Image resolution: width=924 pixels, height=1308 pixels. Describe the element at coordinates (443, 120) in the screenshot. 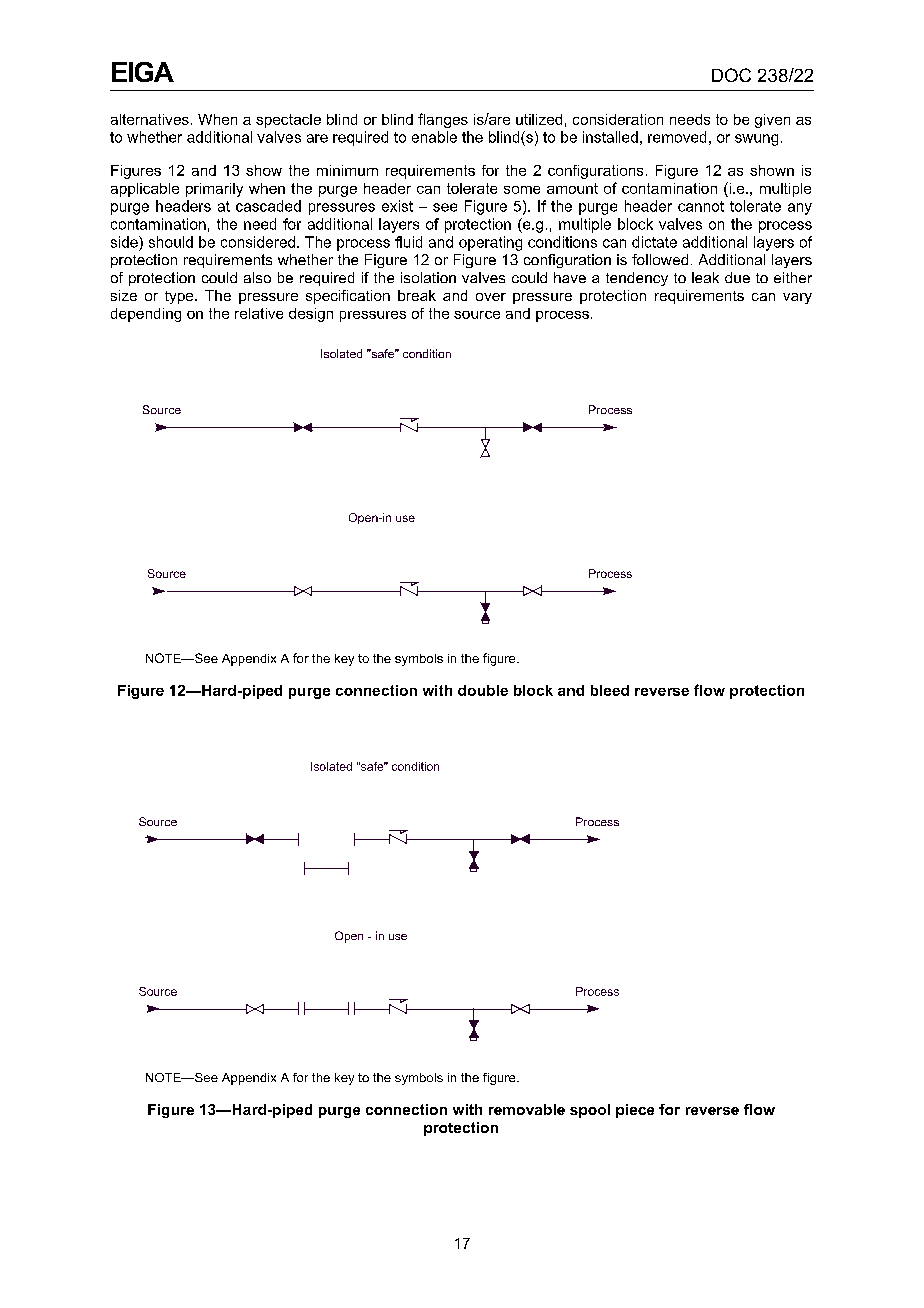

I see `flanges` at that location.
